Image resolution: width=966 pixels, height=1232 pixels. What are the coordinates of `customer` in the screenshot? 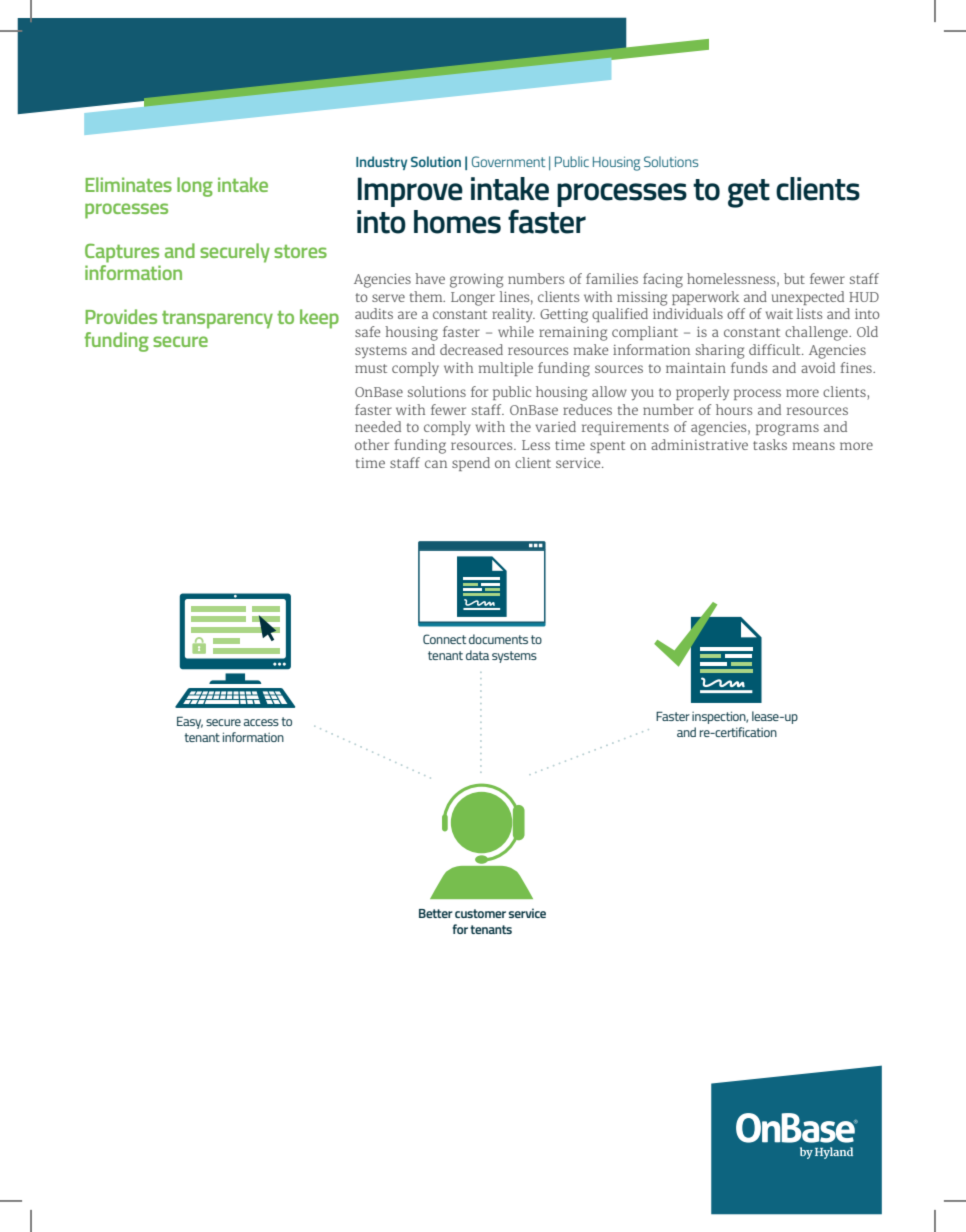 It's located at (480, 913).
